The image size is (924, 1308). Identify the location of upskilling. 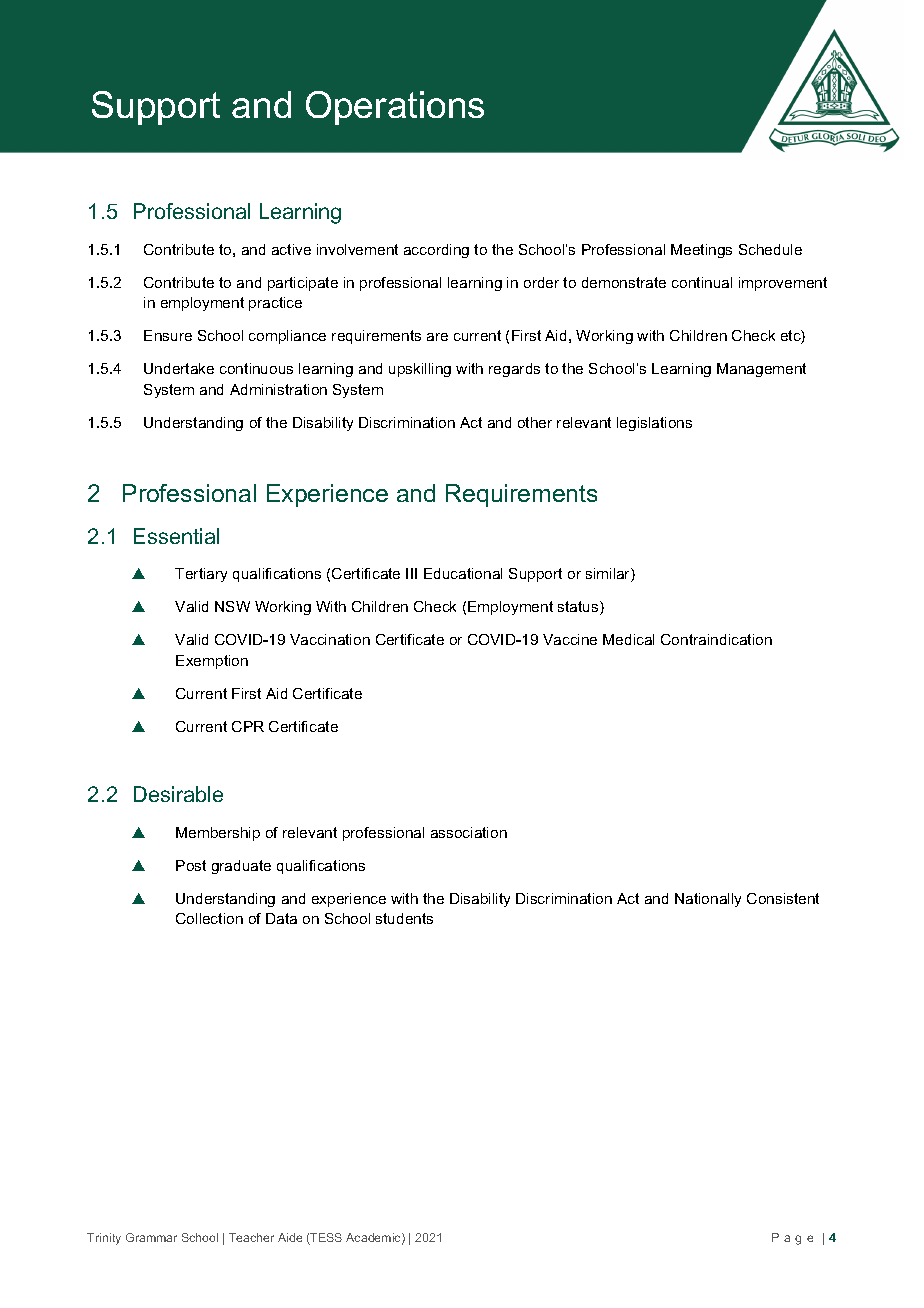
(420, 370).
